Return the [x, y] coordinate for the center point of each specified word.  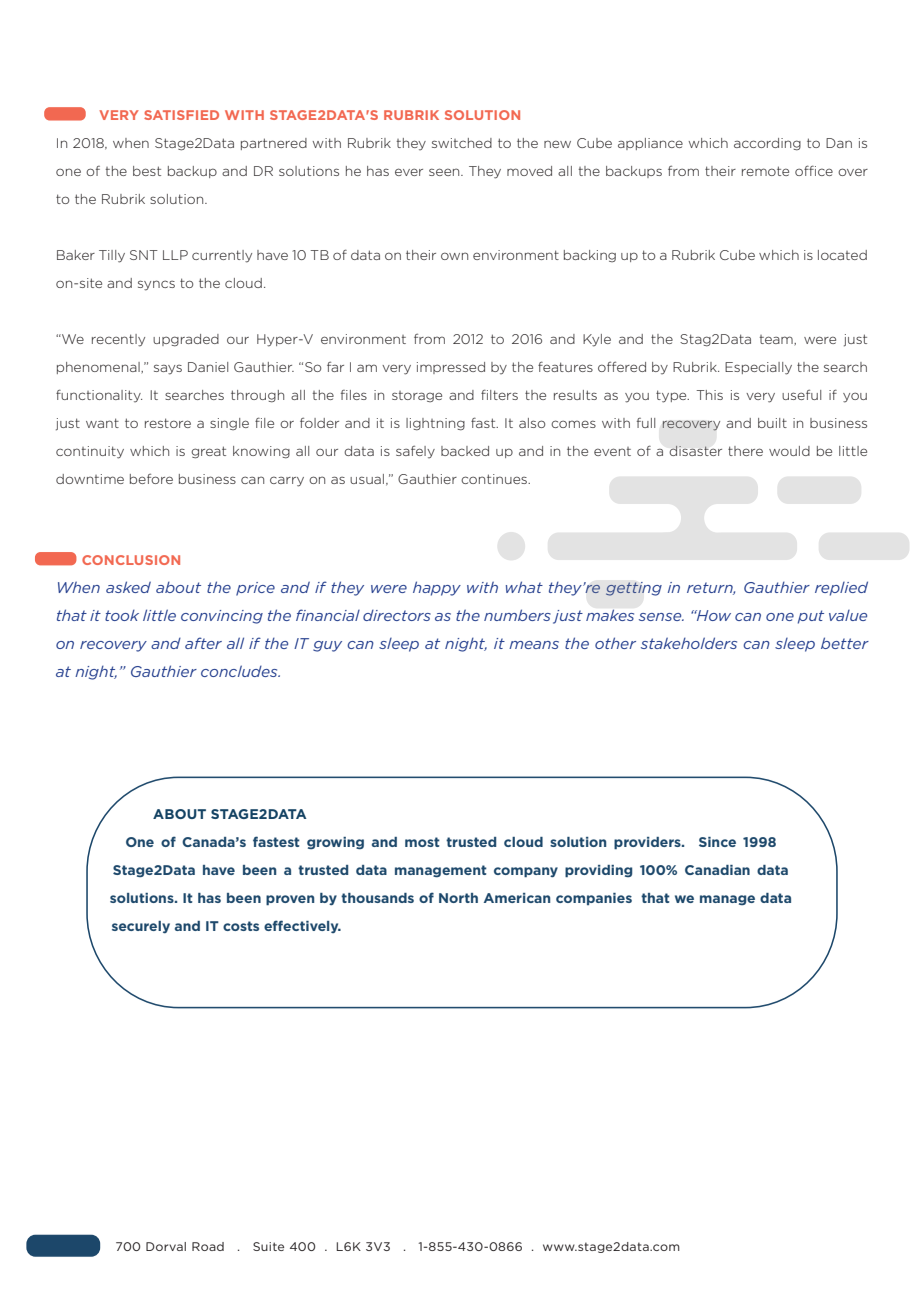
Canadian [717, 870]
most [422, 842]
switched [462, 143]
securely [141, 927]
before [151, 478]
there [745, 451]
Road [208, 1246]
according [767, 144]
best [147, 171]
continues [495, 479]
